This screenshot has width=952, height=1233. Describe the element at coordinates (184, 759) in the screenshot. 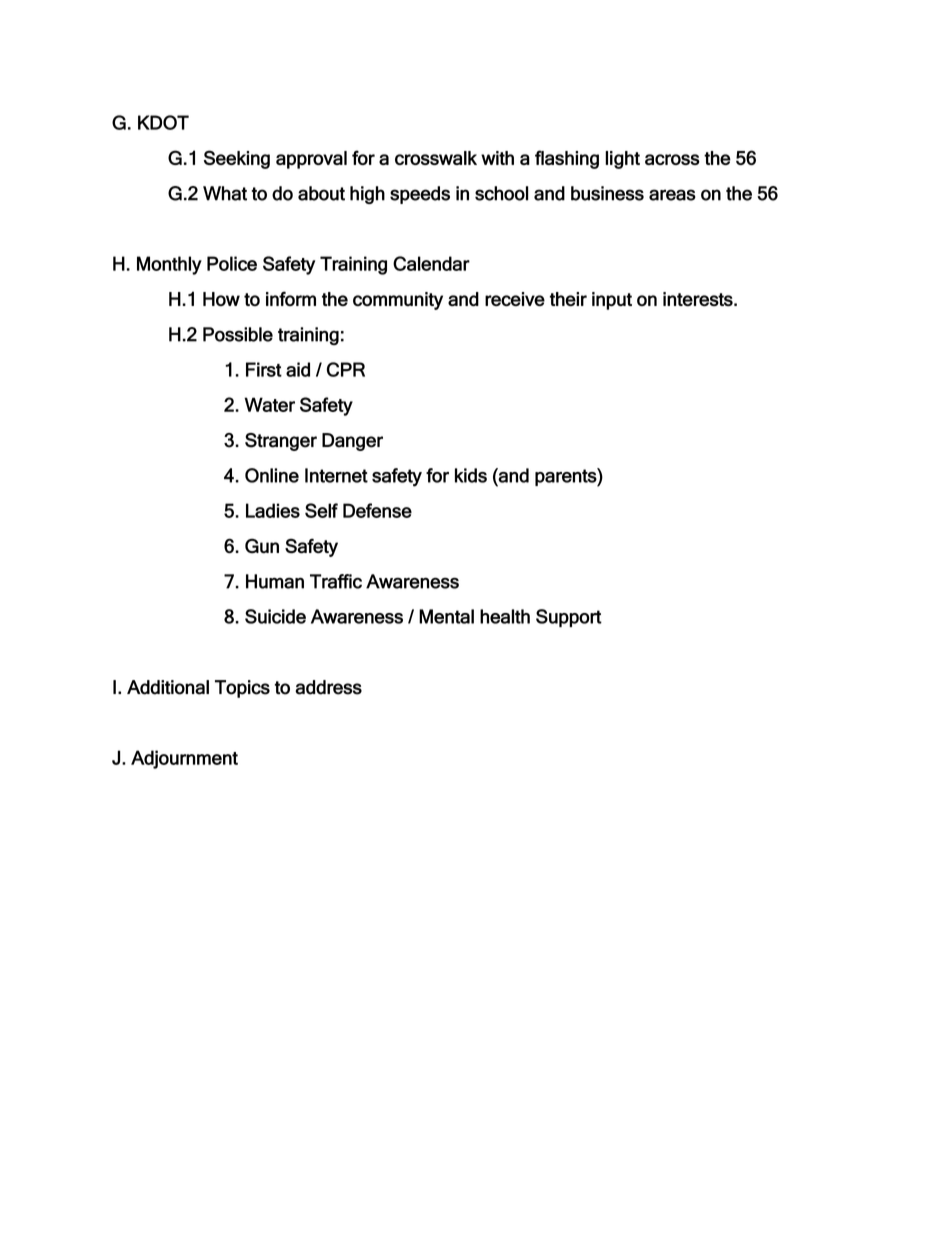

I see `Adjournment` at that location.
